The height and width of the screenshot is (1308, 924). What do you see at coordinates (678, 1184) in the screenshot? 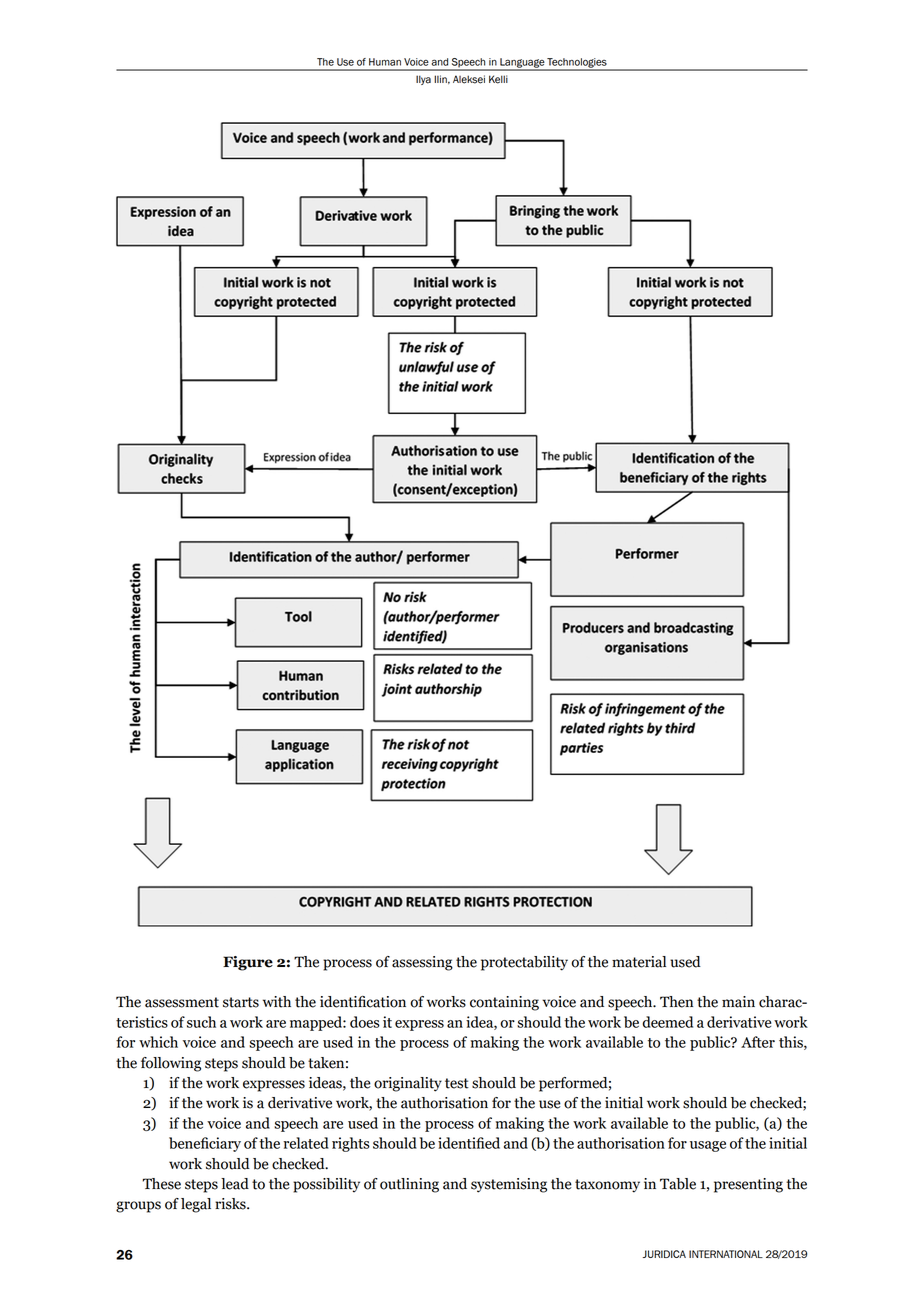
I see `Table` at bounding box center [678, 1184].
